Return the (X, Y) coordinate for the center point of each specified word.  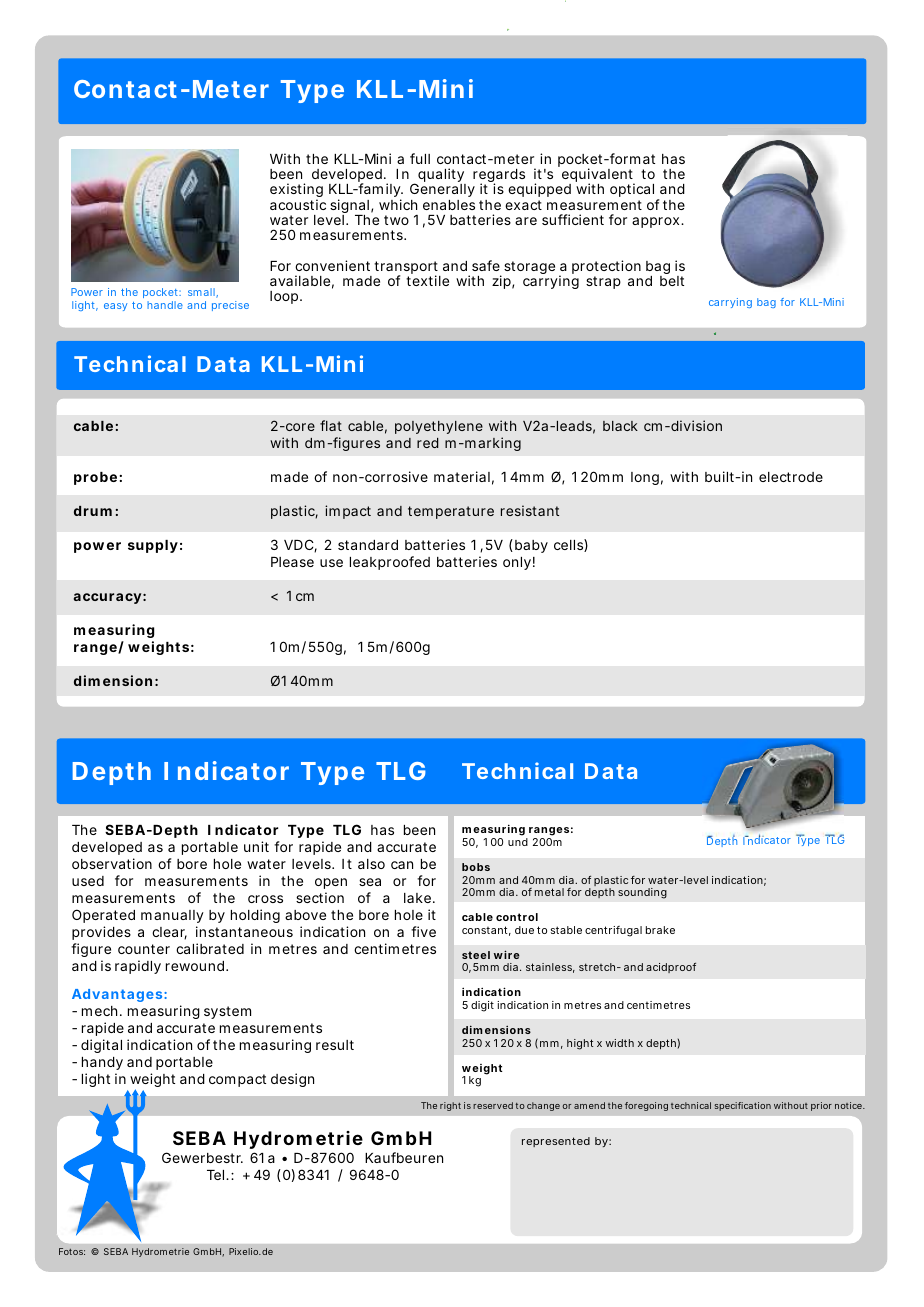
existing (296, 192)
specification (742, 1106)
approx (657, 222)
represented (556, 1142)
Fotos (72, 1251)
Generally (442, 192)
